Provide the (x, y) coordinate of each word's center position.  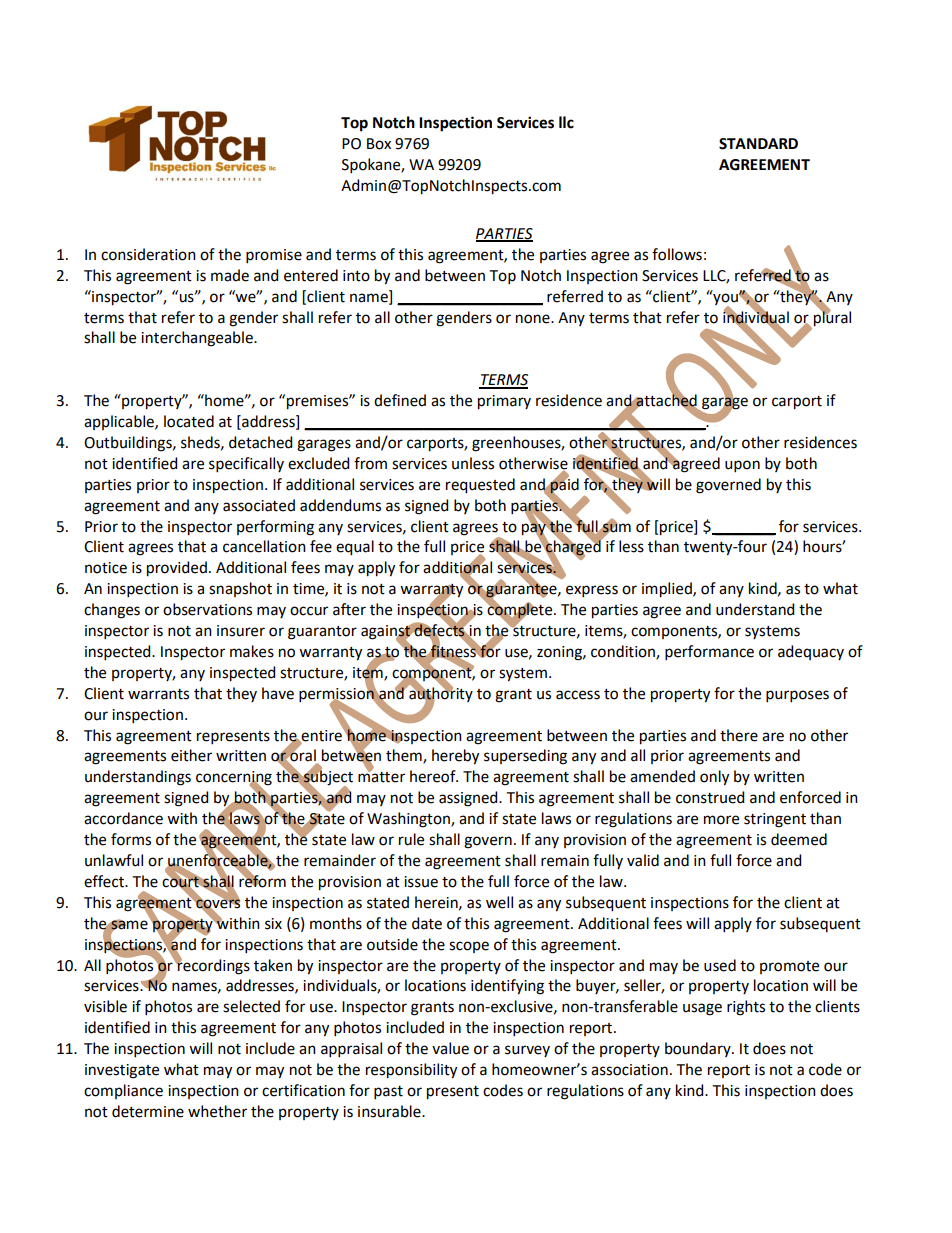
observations (207, 609)
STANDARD (758, 144)
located (189, 421)
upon (742, 466)
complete (520, 611)
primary (504, 402)
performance (709, 652)
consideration (148, 254)
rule (411, 839)
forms (131, 839)
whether (217, 1111)
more (721, 820)
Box (379, 144)
